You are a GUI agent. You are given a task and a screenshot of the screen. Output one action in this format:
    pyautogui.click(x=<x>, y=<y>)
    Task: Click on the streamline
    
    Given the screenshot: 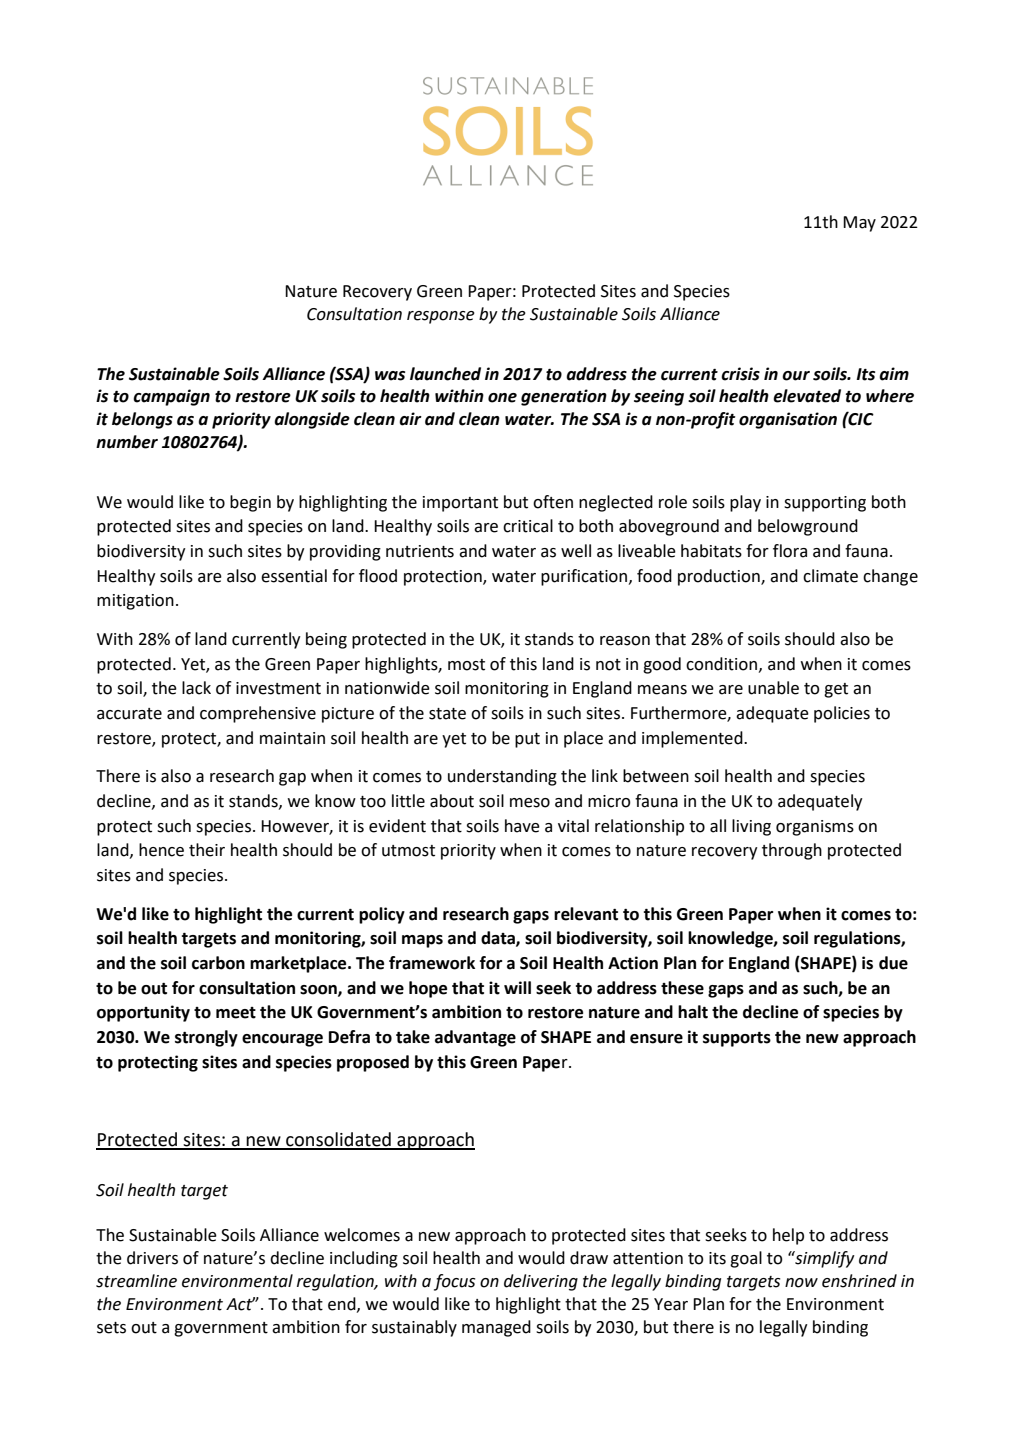 What is the action you would take?
    pyautogui.click(x=136, y=1281)
